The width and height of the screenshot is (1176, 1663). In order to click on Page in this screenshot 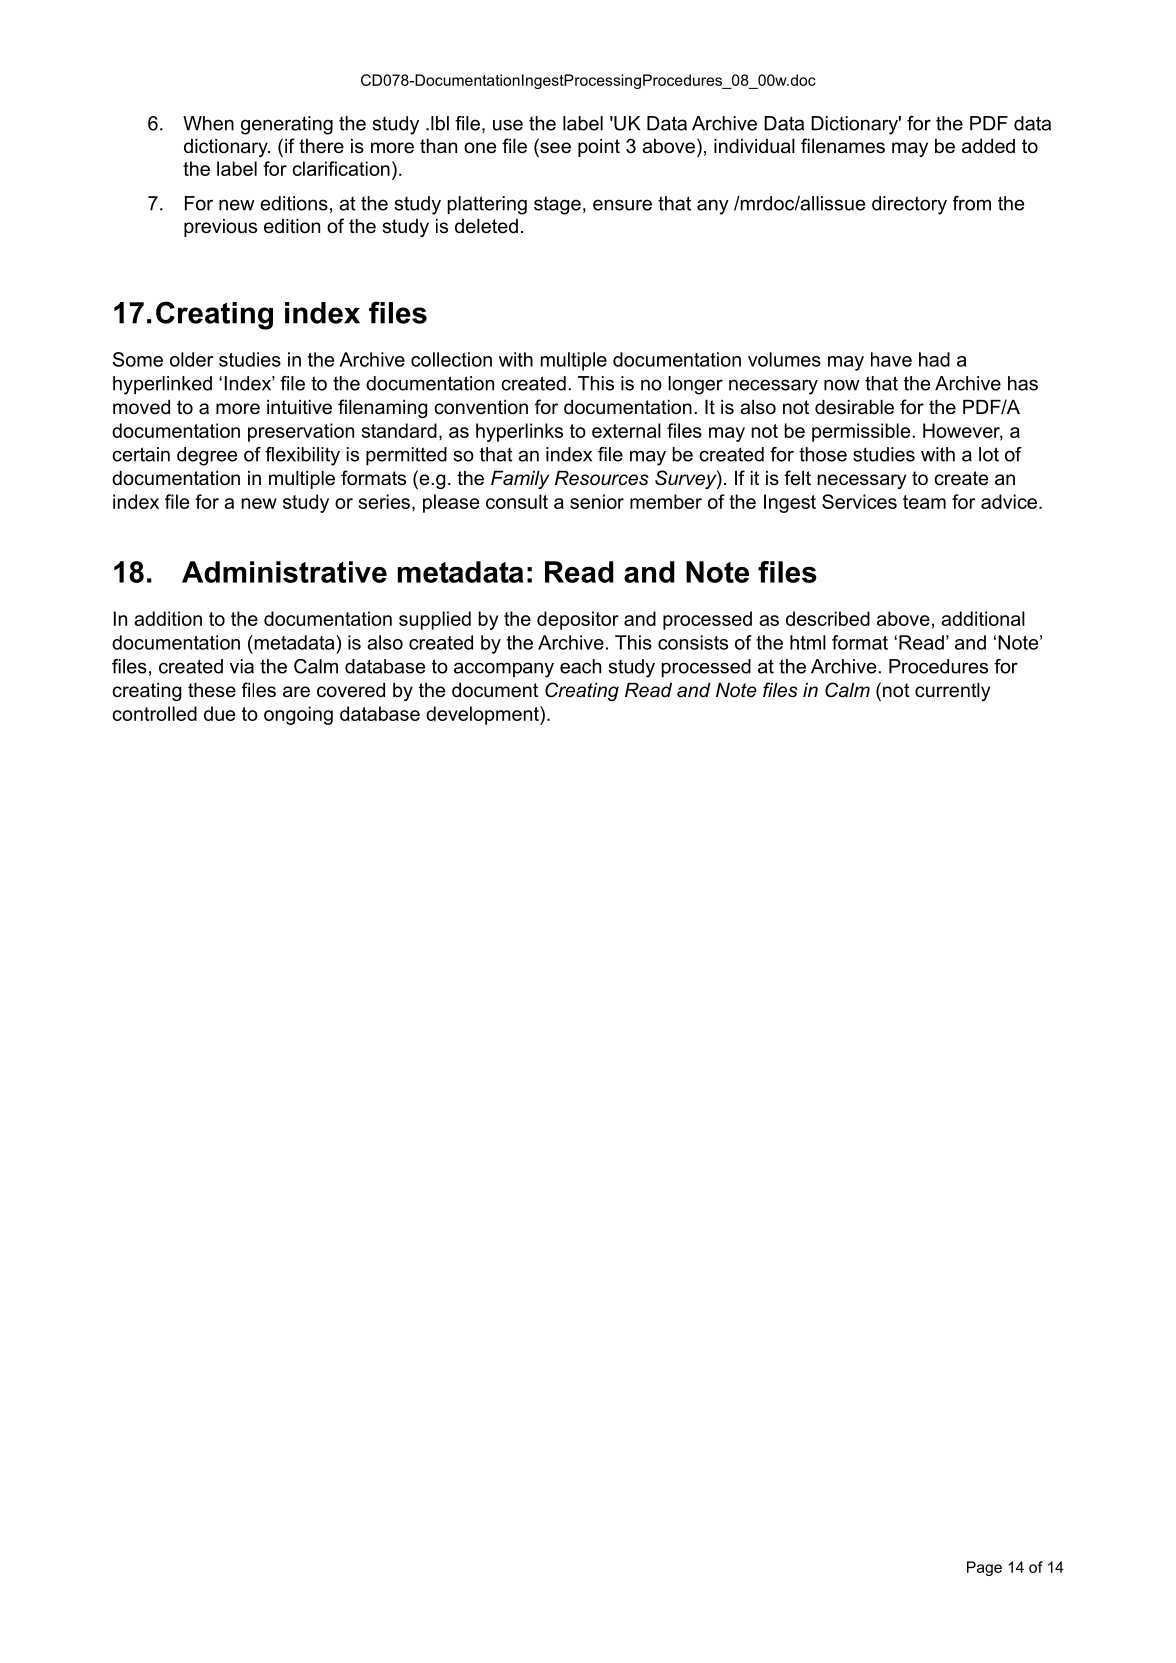, I will do `click(984, 1568)`.
